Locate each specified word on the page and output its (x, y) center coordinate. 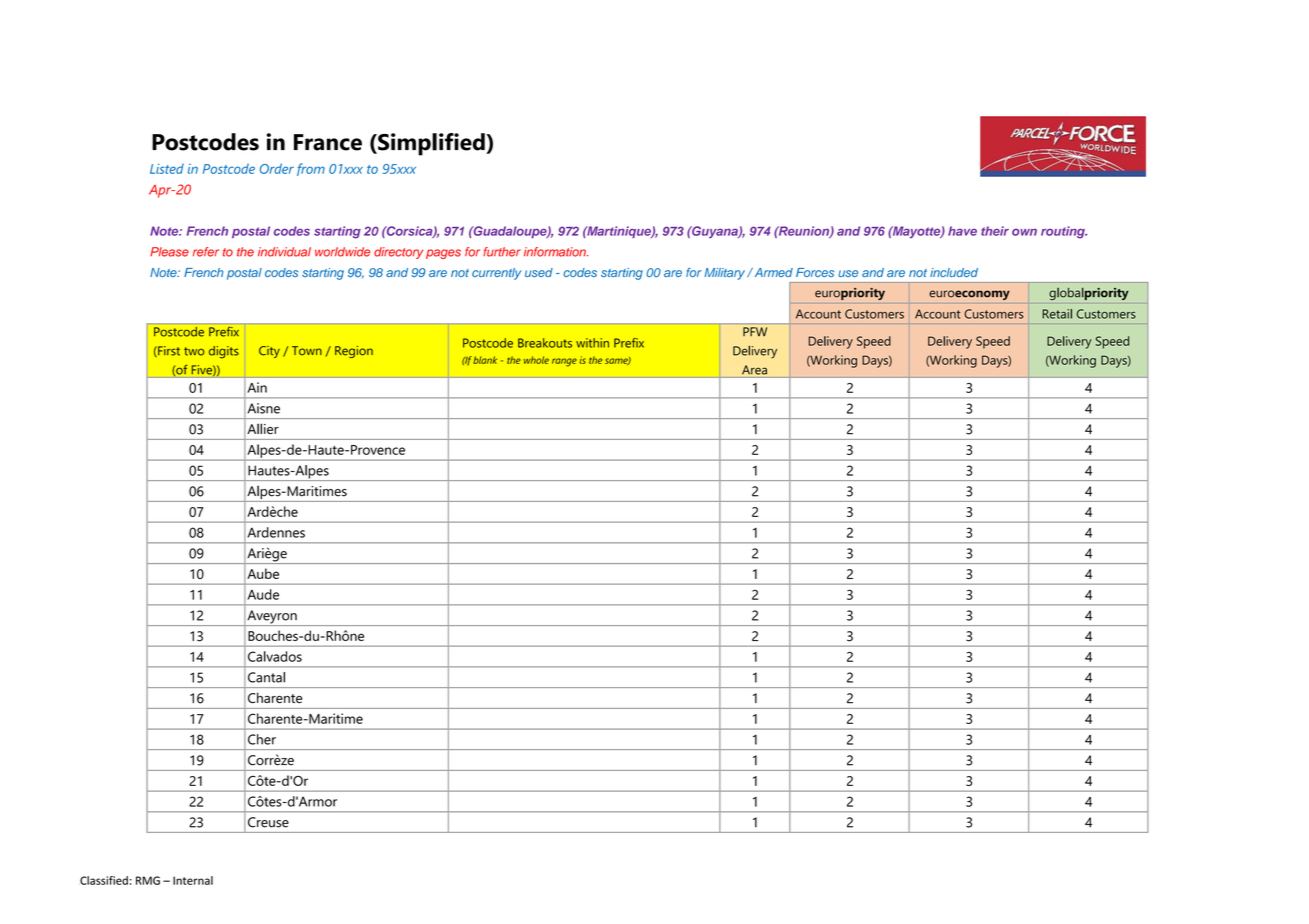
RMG (148, 880)
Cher (262, 739)
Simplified (431, 144)
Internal (193, 880)
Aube (262, 573)
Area (754, 370)
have (962, 231)
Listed (167, 168)
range (564, 362)
